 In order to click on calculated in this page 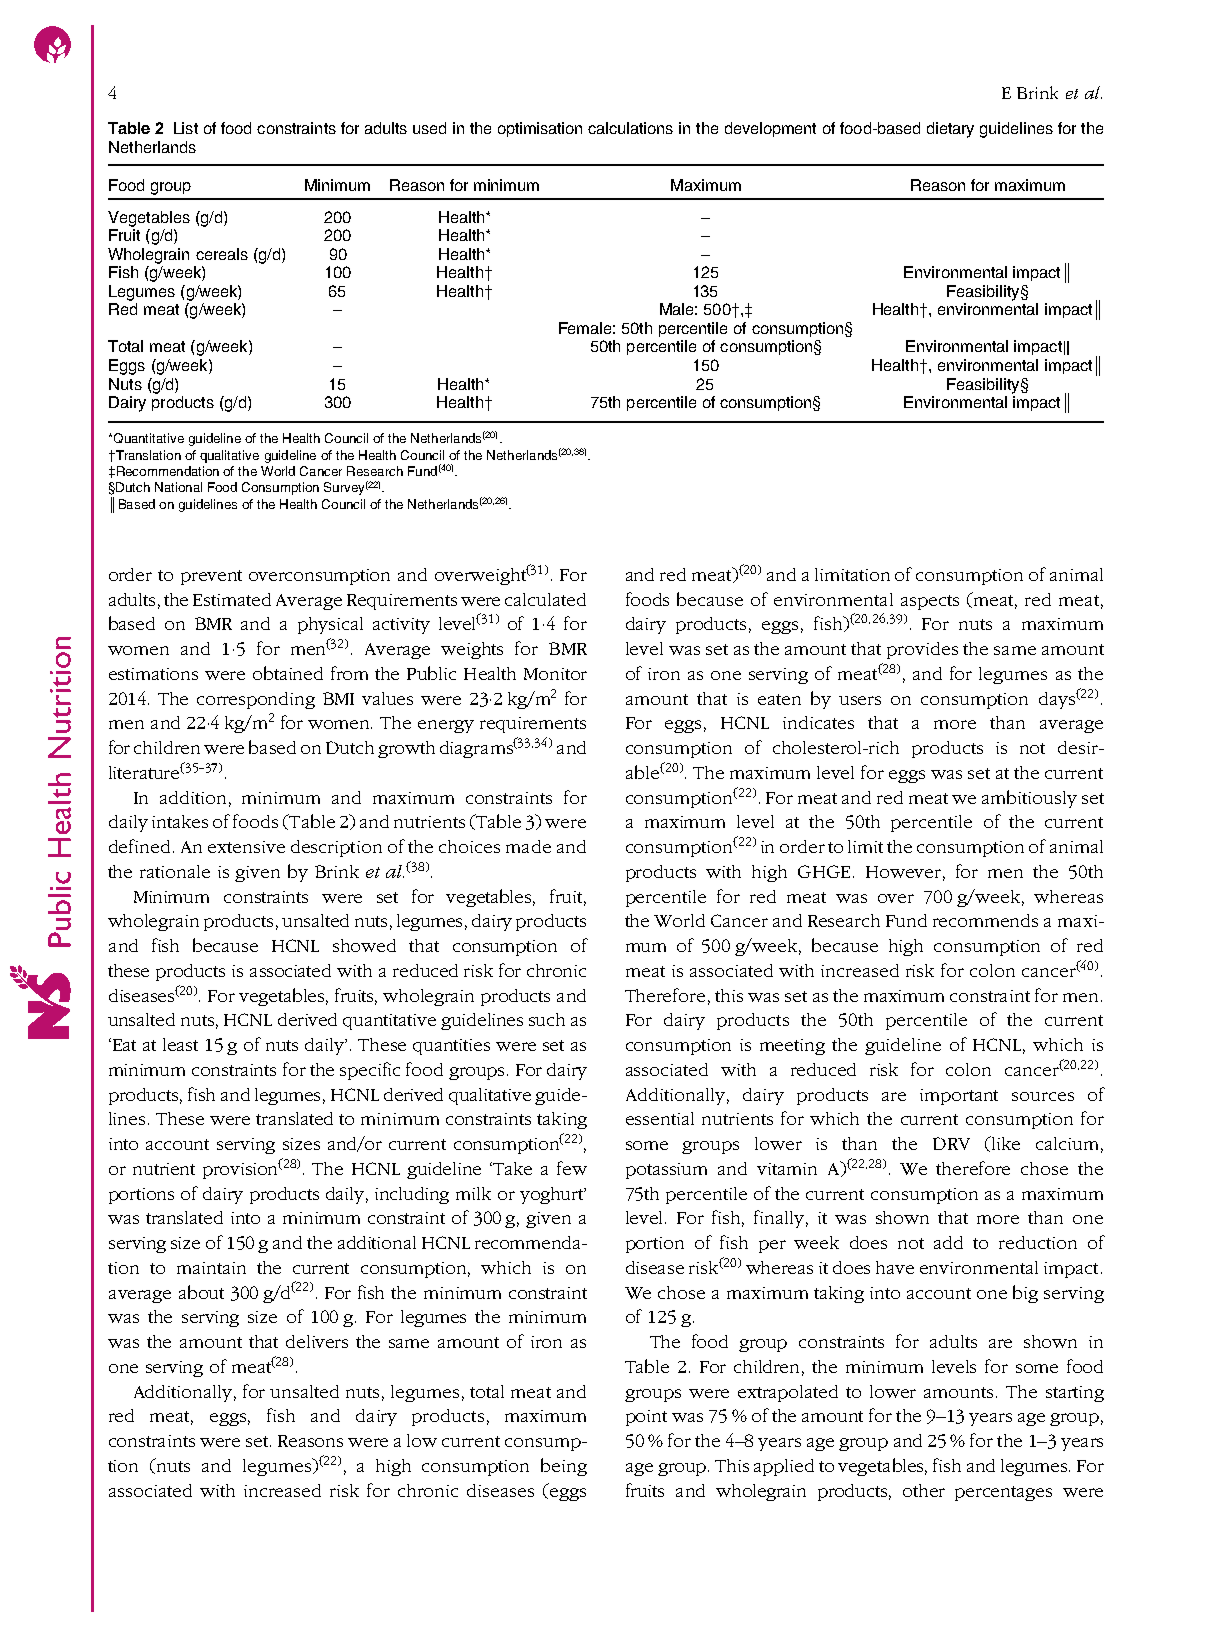, I will do `click(545, 599)`.
